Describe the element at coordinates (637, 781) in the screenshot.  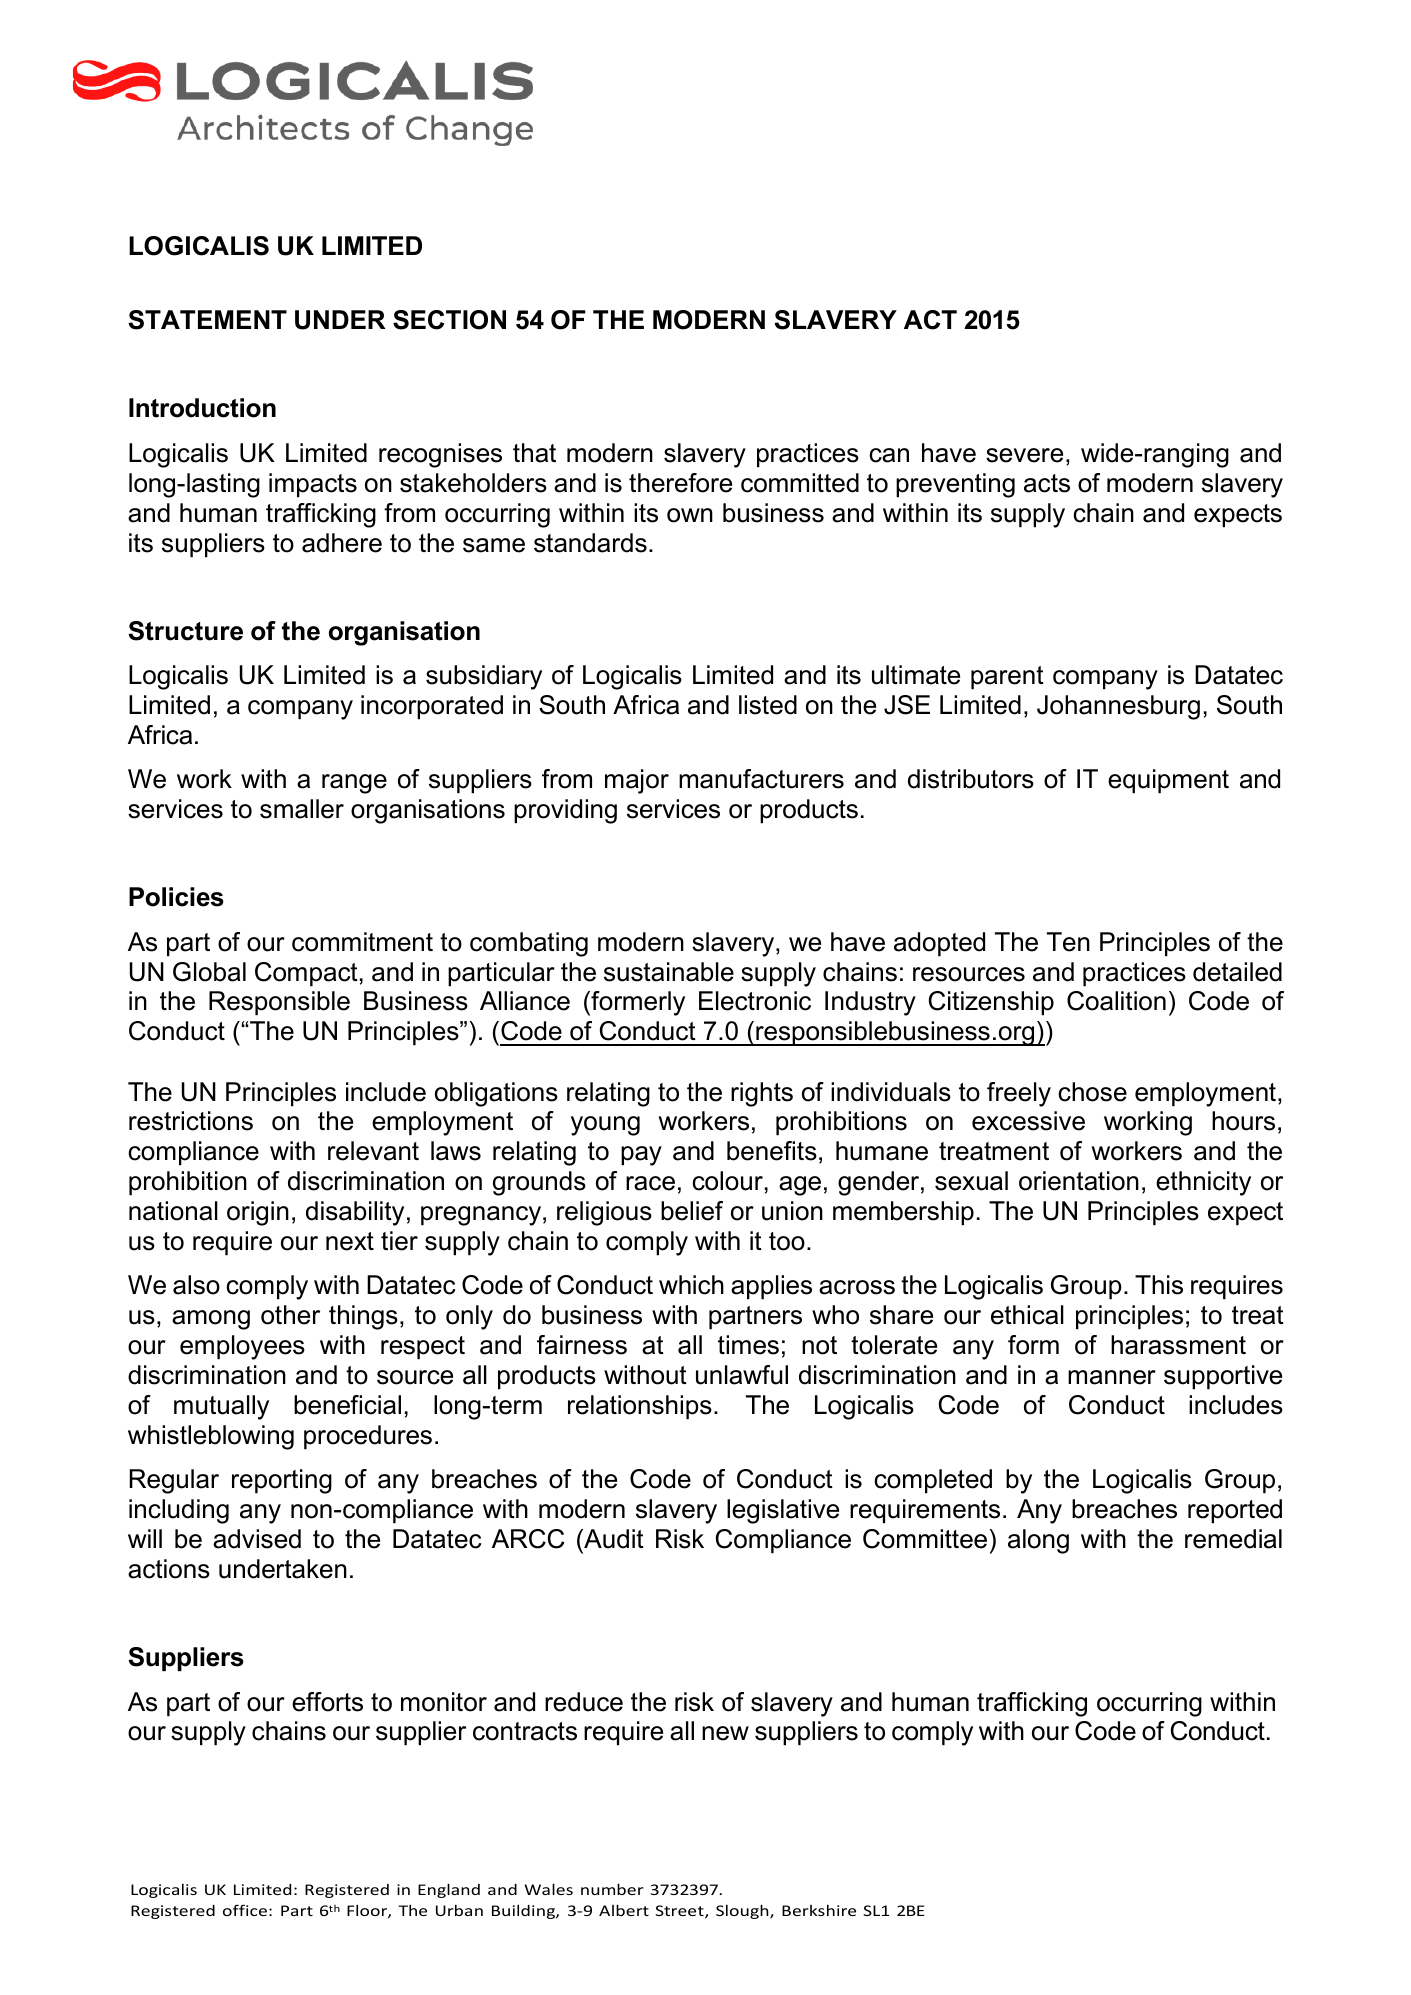
I see `major` at that location.
